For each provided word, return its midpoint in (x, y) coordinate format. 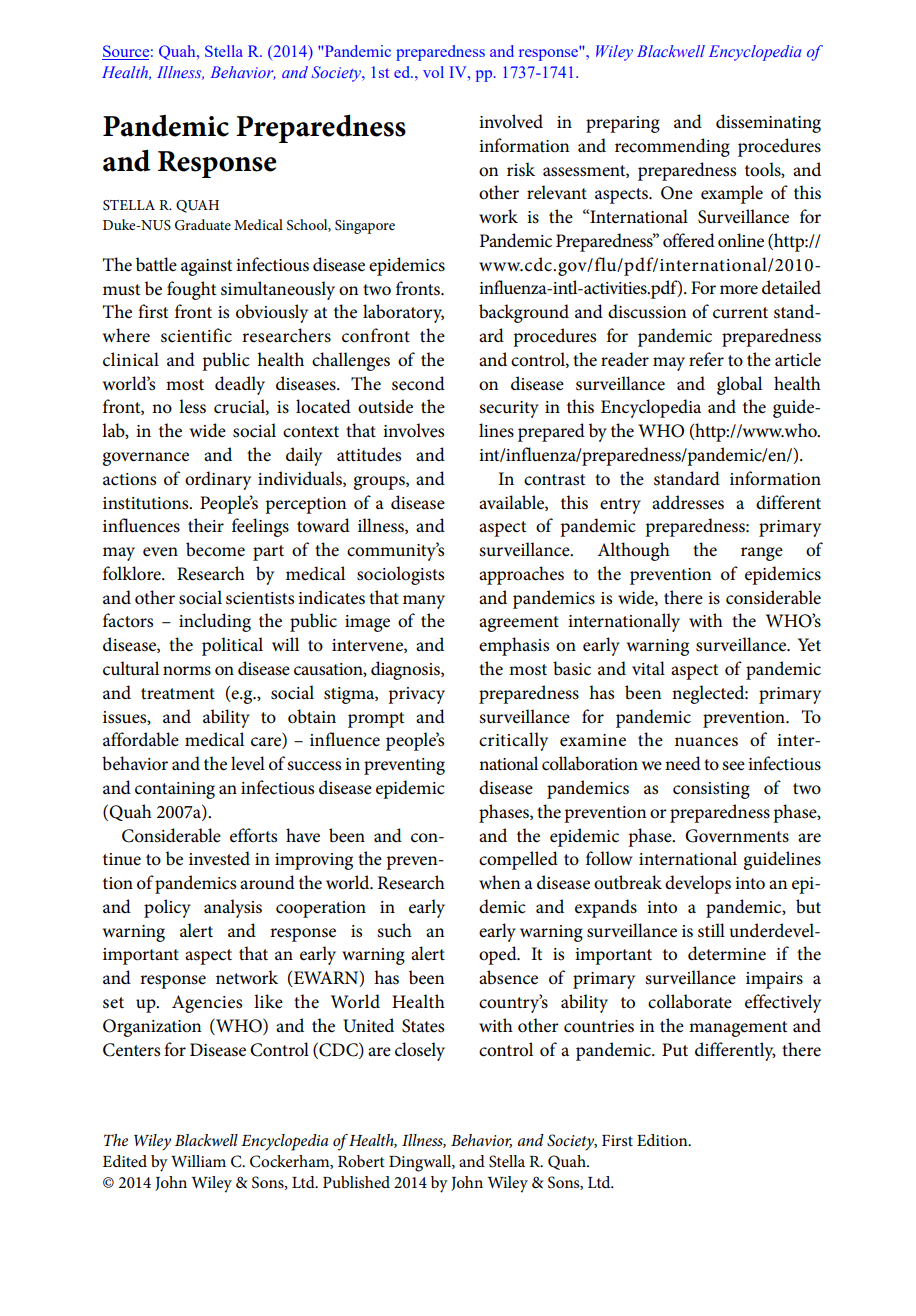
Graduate (203, 225)
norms (187, 671)
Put (675, 1050)
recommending (672, 147)
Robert (361, 1161)
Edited (125, 1161)
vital (648, 668)
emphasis (514, 646)
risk (521, 169)
